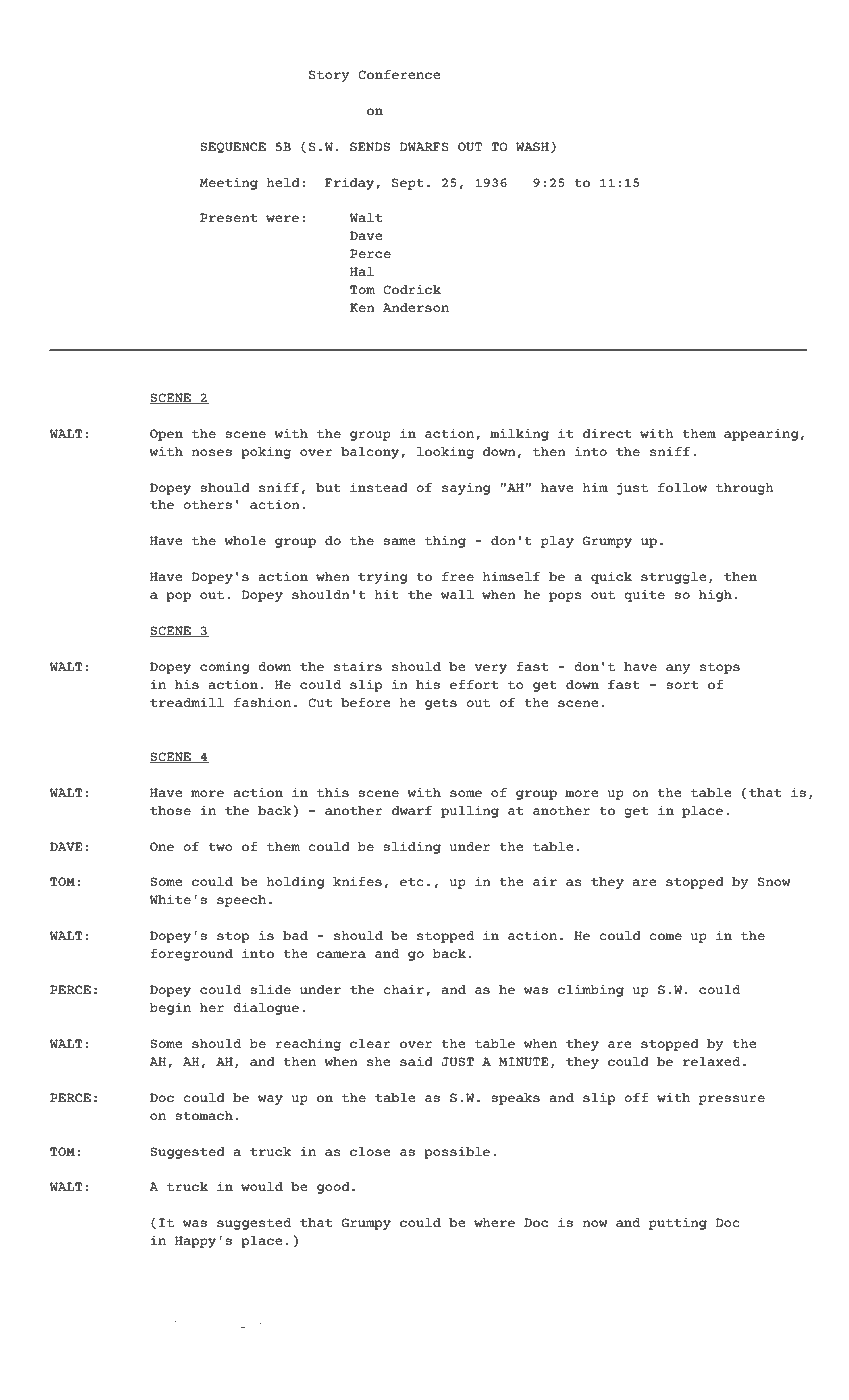  I want to click on come, so click(665, 936).
